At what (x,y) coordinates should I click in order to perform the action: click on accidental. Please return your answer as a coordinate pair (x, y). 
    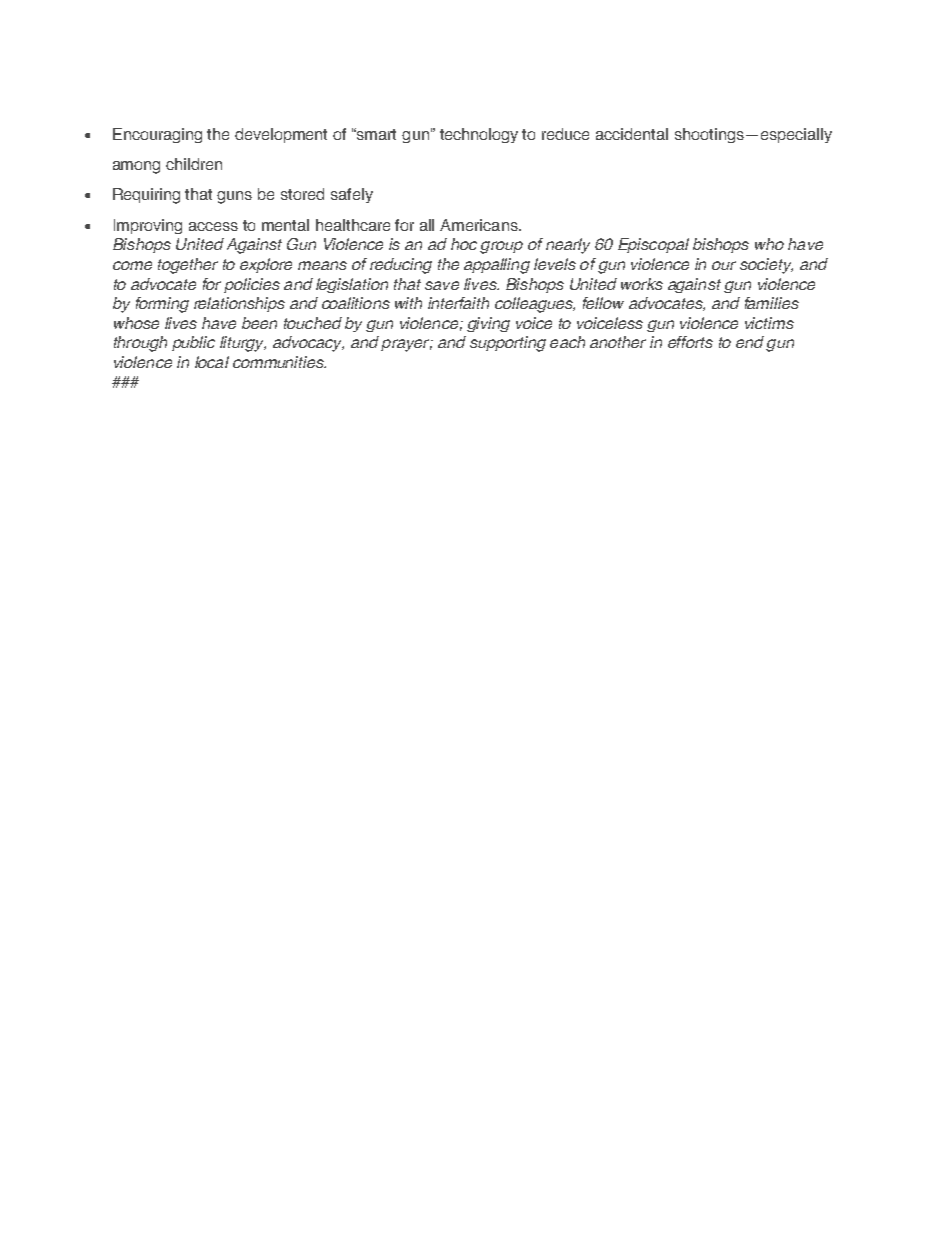
    Looking at the image, I should click on (632, 134).
